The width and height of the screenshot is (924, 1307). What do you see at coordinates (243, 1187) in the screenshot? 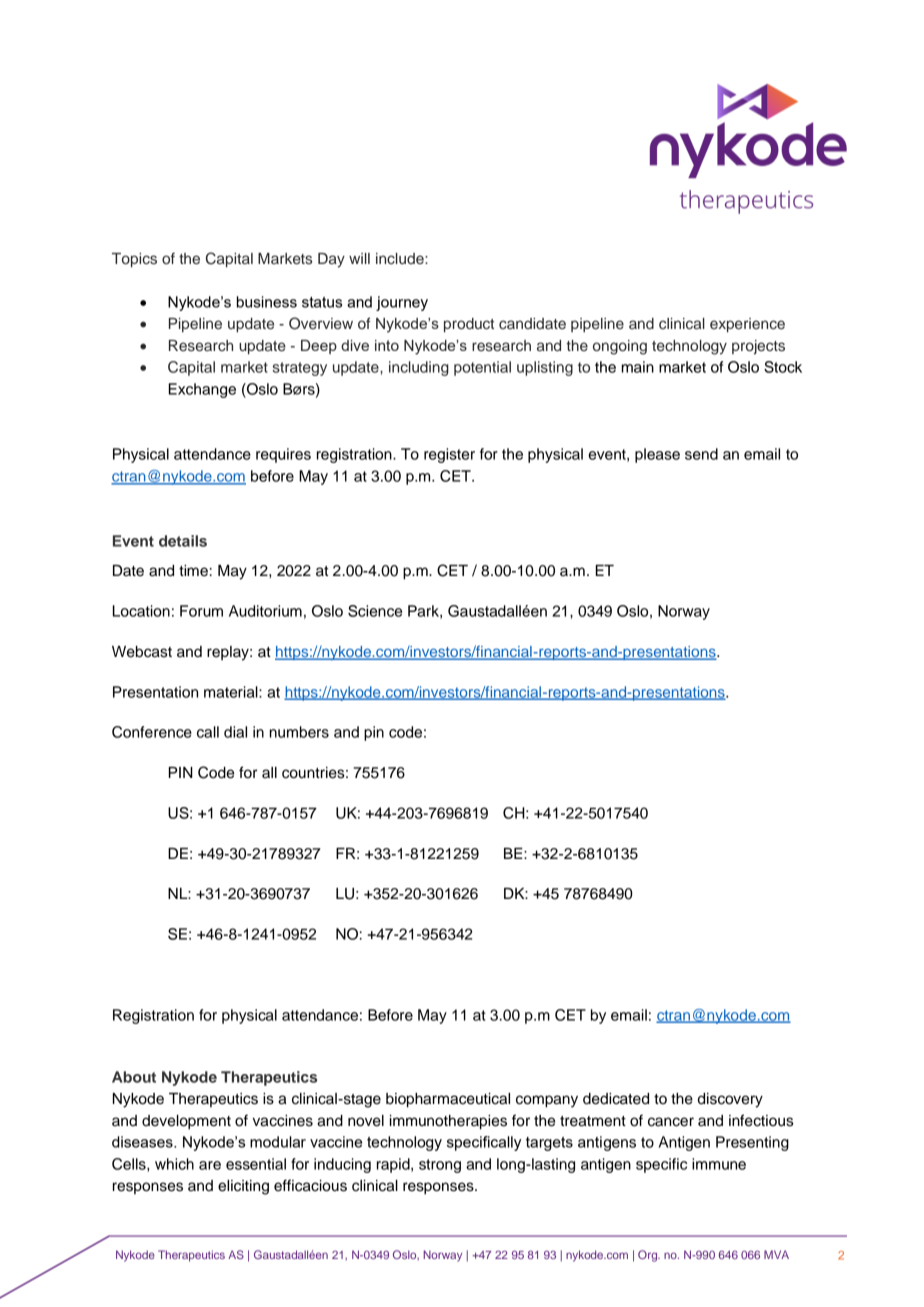
I see `eliciting` at bounding box center [243, 1187].
